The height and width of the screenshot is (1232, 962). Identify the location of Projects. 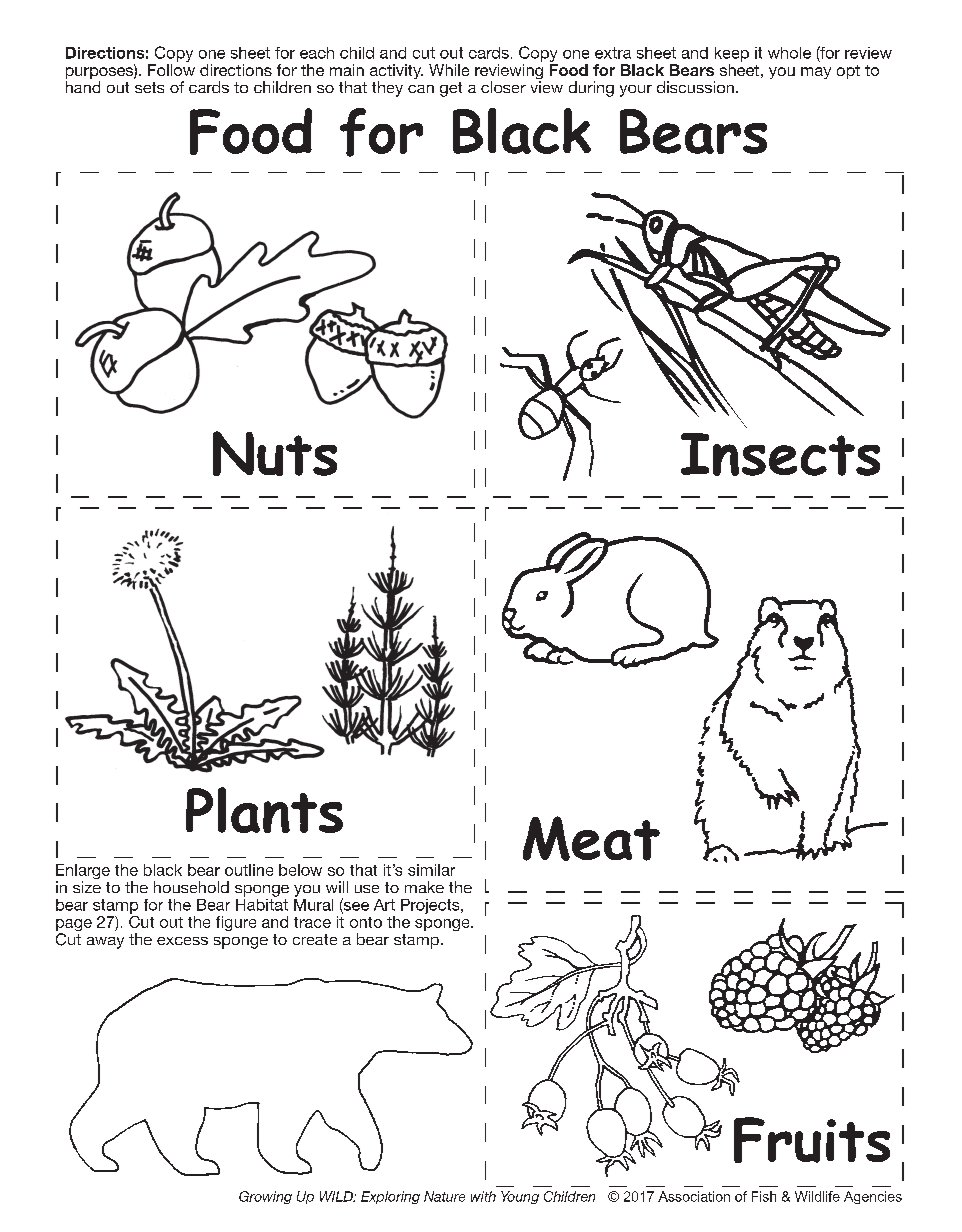
(431, 906).
